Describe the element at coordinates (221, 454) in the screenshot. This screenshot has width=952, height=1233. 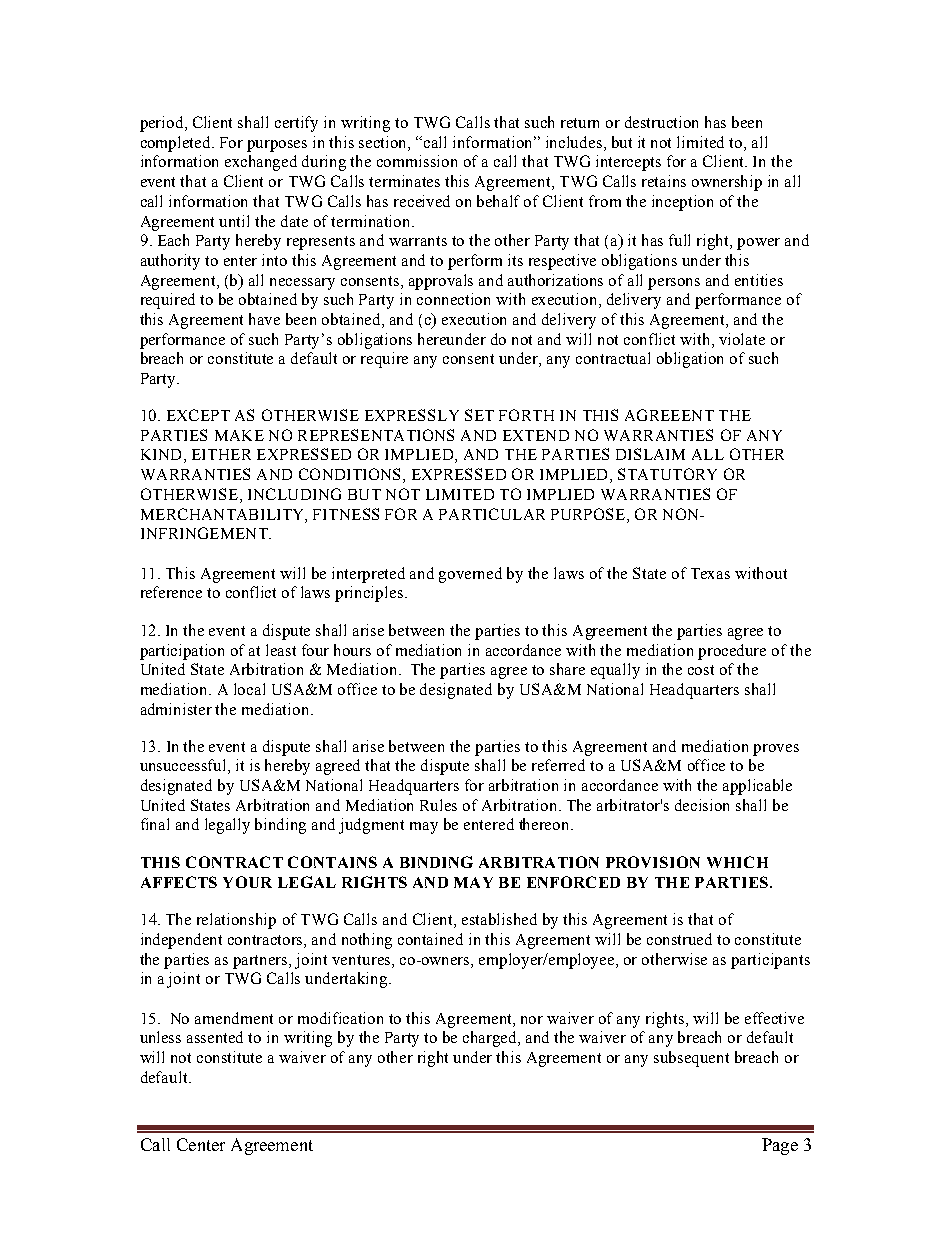
I see `EITHER` at that location.
